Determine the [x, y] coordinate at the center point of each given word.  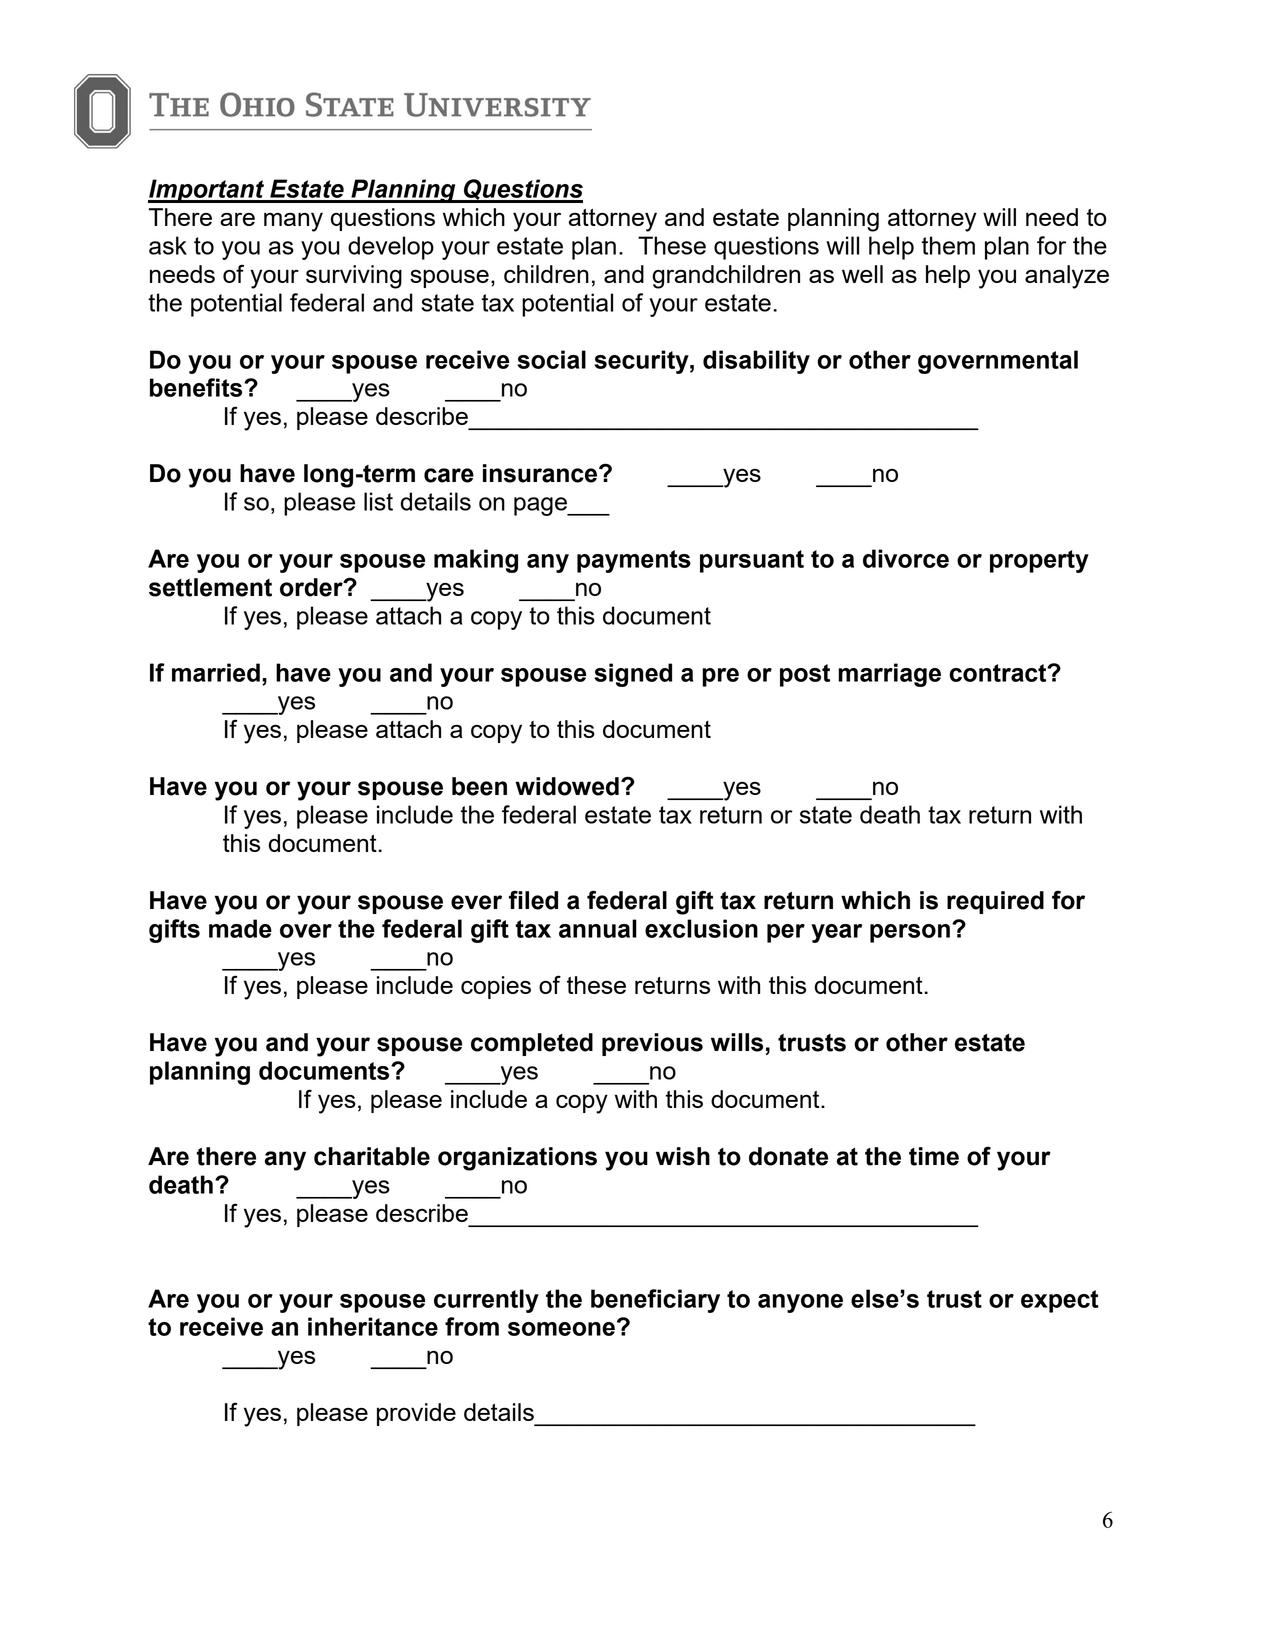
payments [634, 561]
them [948, 245]
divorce [906, 558]
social [551, 359]
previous [652, 1044]
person [910, 933]
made [240, 928]
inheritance [373, 1326]
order [312, 587]
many [293, 222]
